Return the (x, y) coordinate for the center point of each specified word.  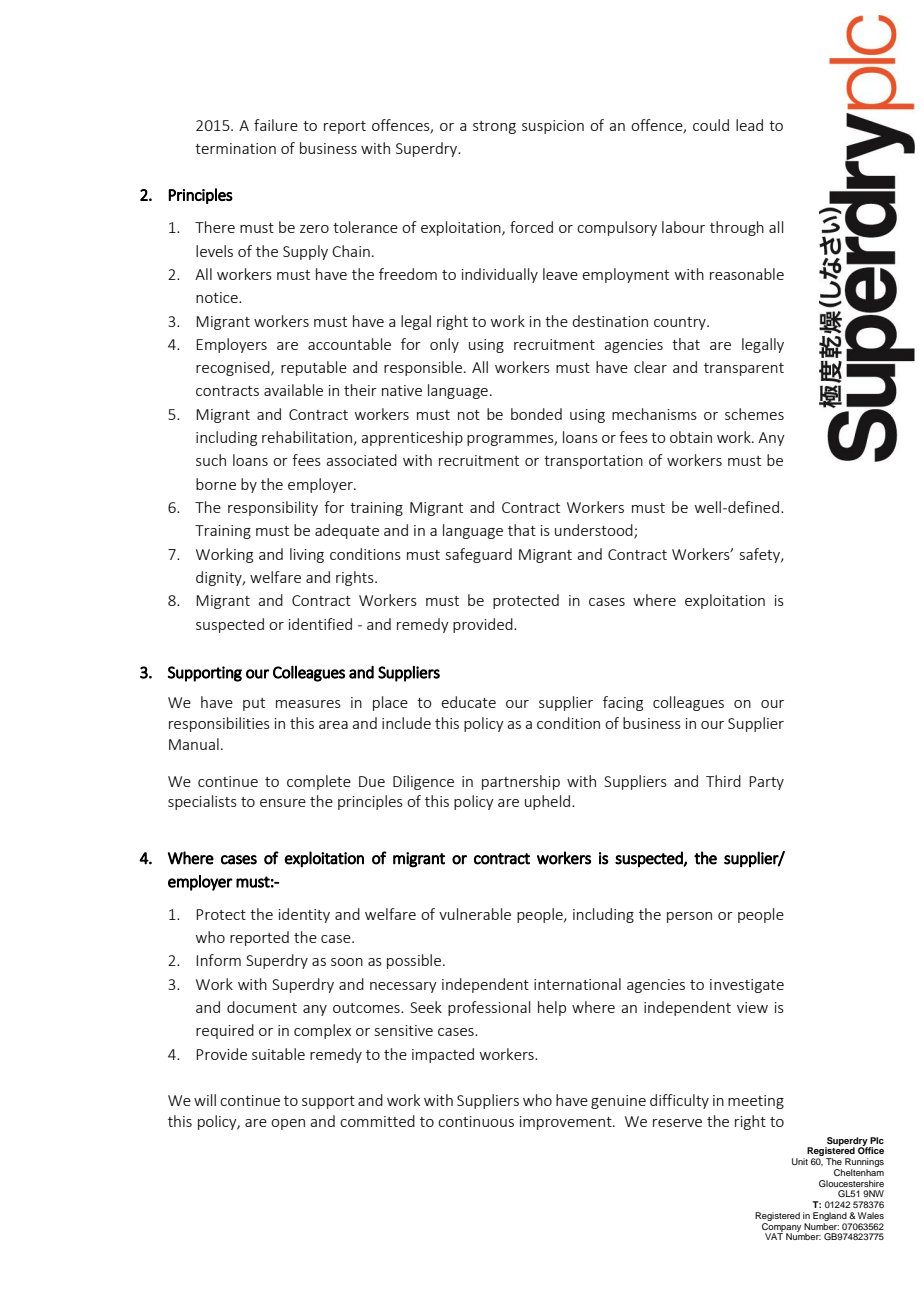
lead (749, 125)
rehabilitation (307, 437)
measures (308, 704)
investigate (747, 986)
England (830, 1216)
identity (304, 915)
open (288, 1124)
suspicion (553, 127)
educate (468, 702)
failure (276, 125)
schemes (754, 414)
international (577, 984)
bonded (536, 414)
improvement (567, 1123)
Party (766, 783)
